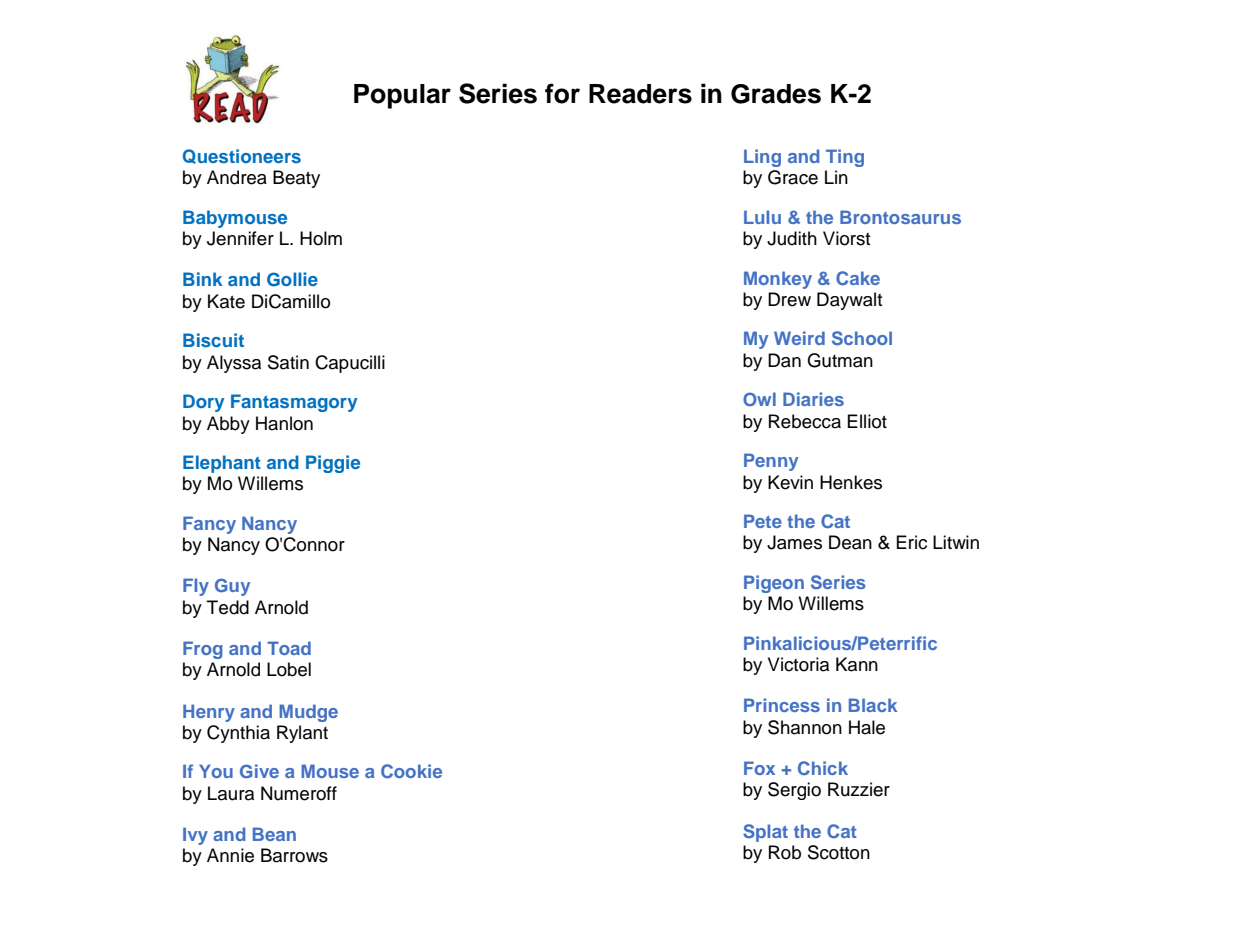 The image size is (1233, 952). What do you see at coordinates (799, 338) in the image?
I see `Weird` at bounding box center [799, 338].
